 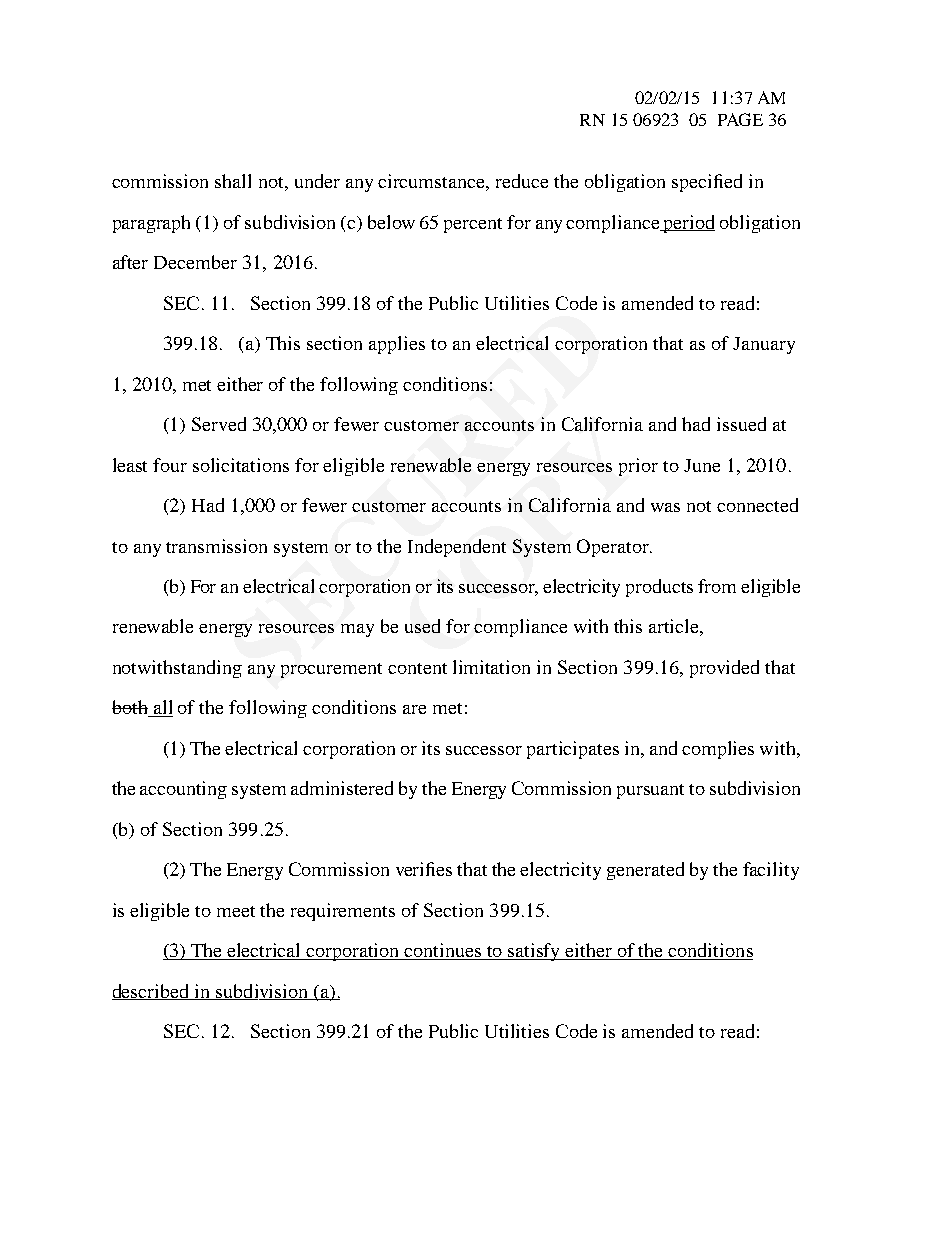 What do you see at coordinates (131, 708) in the page?
I see `both` at bounding box center [131, 708].
